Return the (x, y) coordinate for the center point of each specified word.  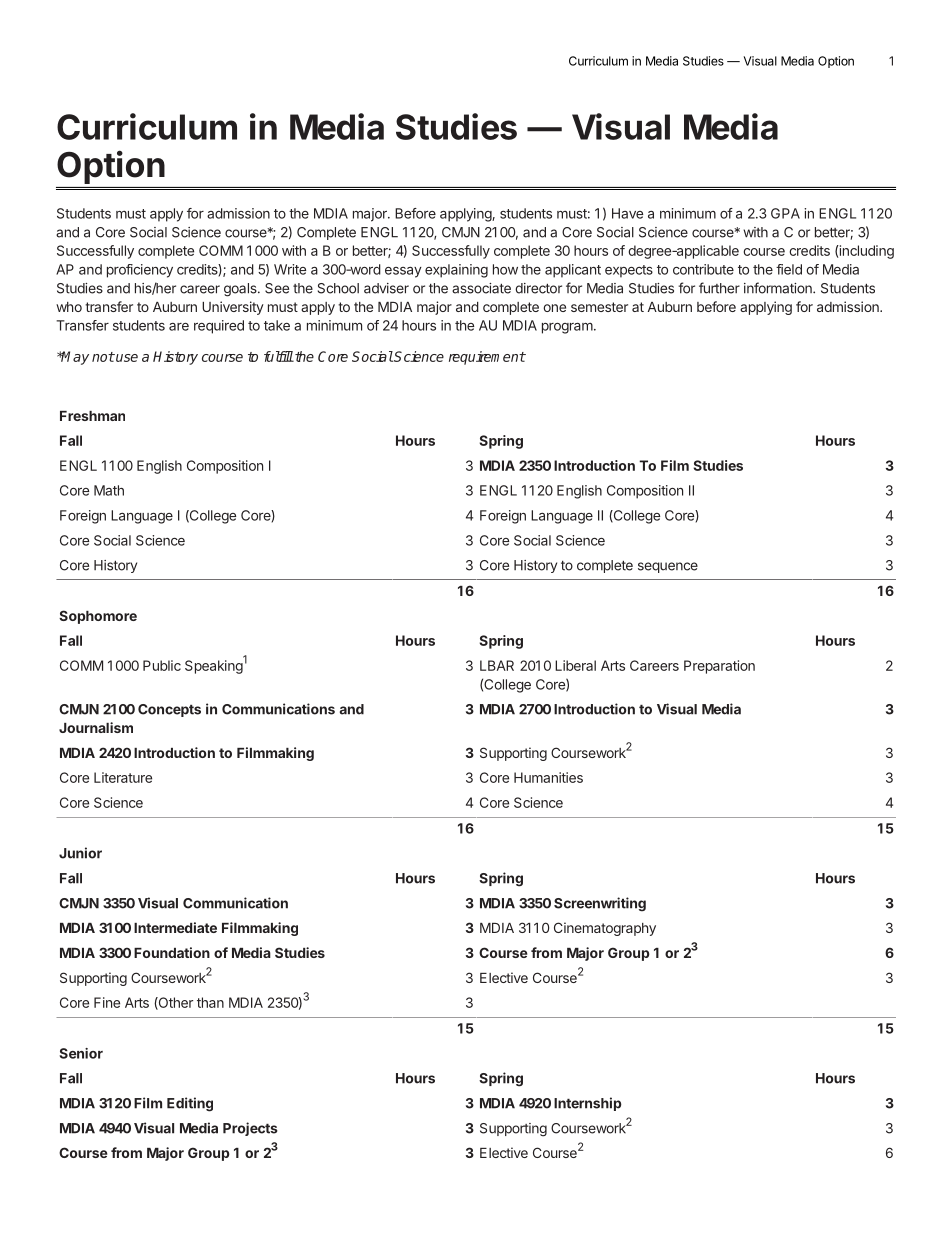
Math (109, 490)
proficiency (140, 271)
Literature (123, 777)
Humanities (548, 777)
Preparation (719, 667)
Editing (190, 1104)
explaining (456, 271)
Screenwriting (600, 904)
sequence (668, 567)
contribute (703, 269)
